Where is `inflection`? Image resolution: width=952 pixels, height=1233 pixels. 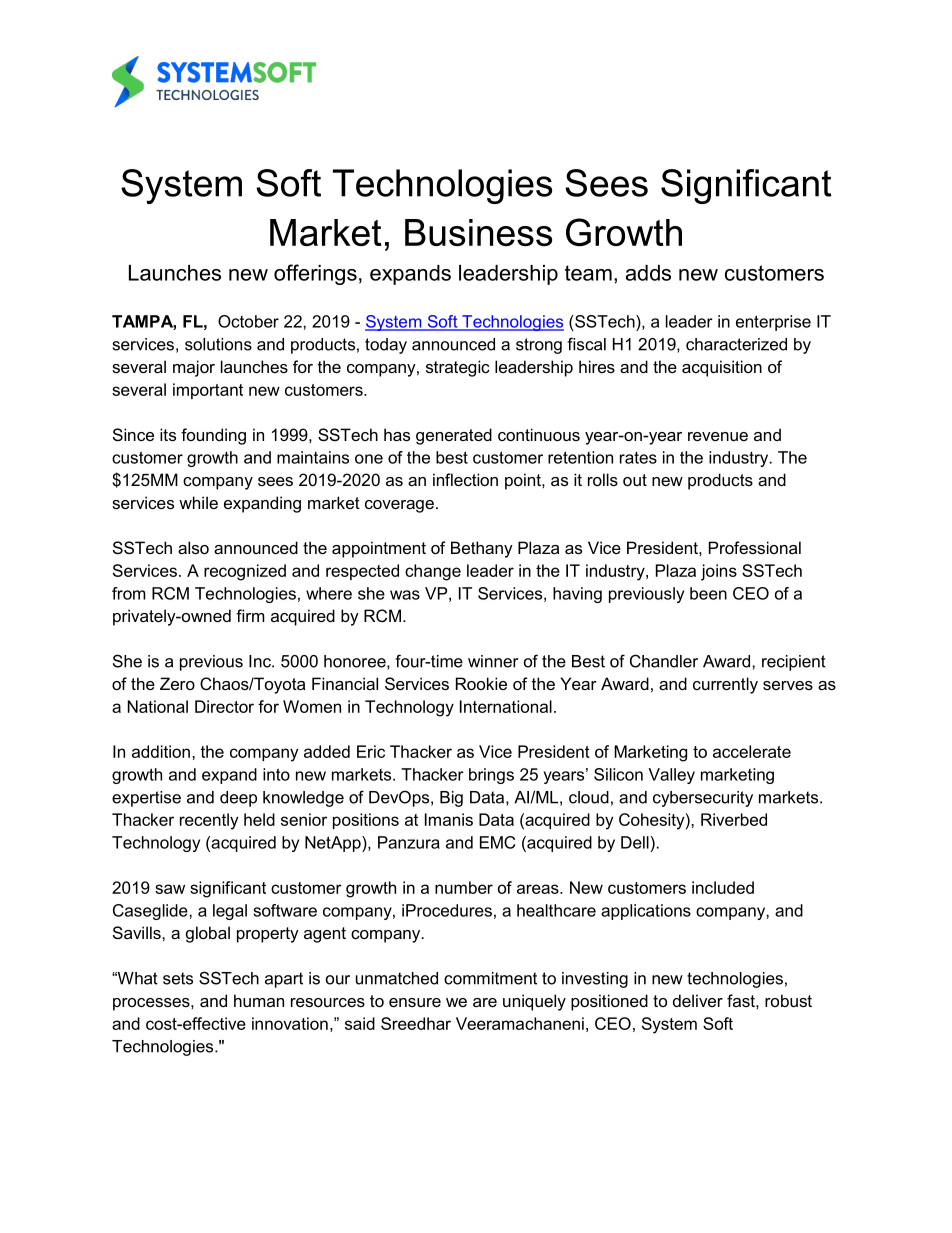 inflection is located at coordinates (465, 479).
